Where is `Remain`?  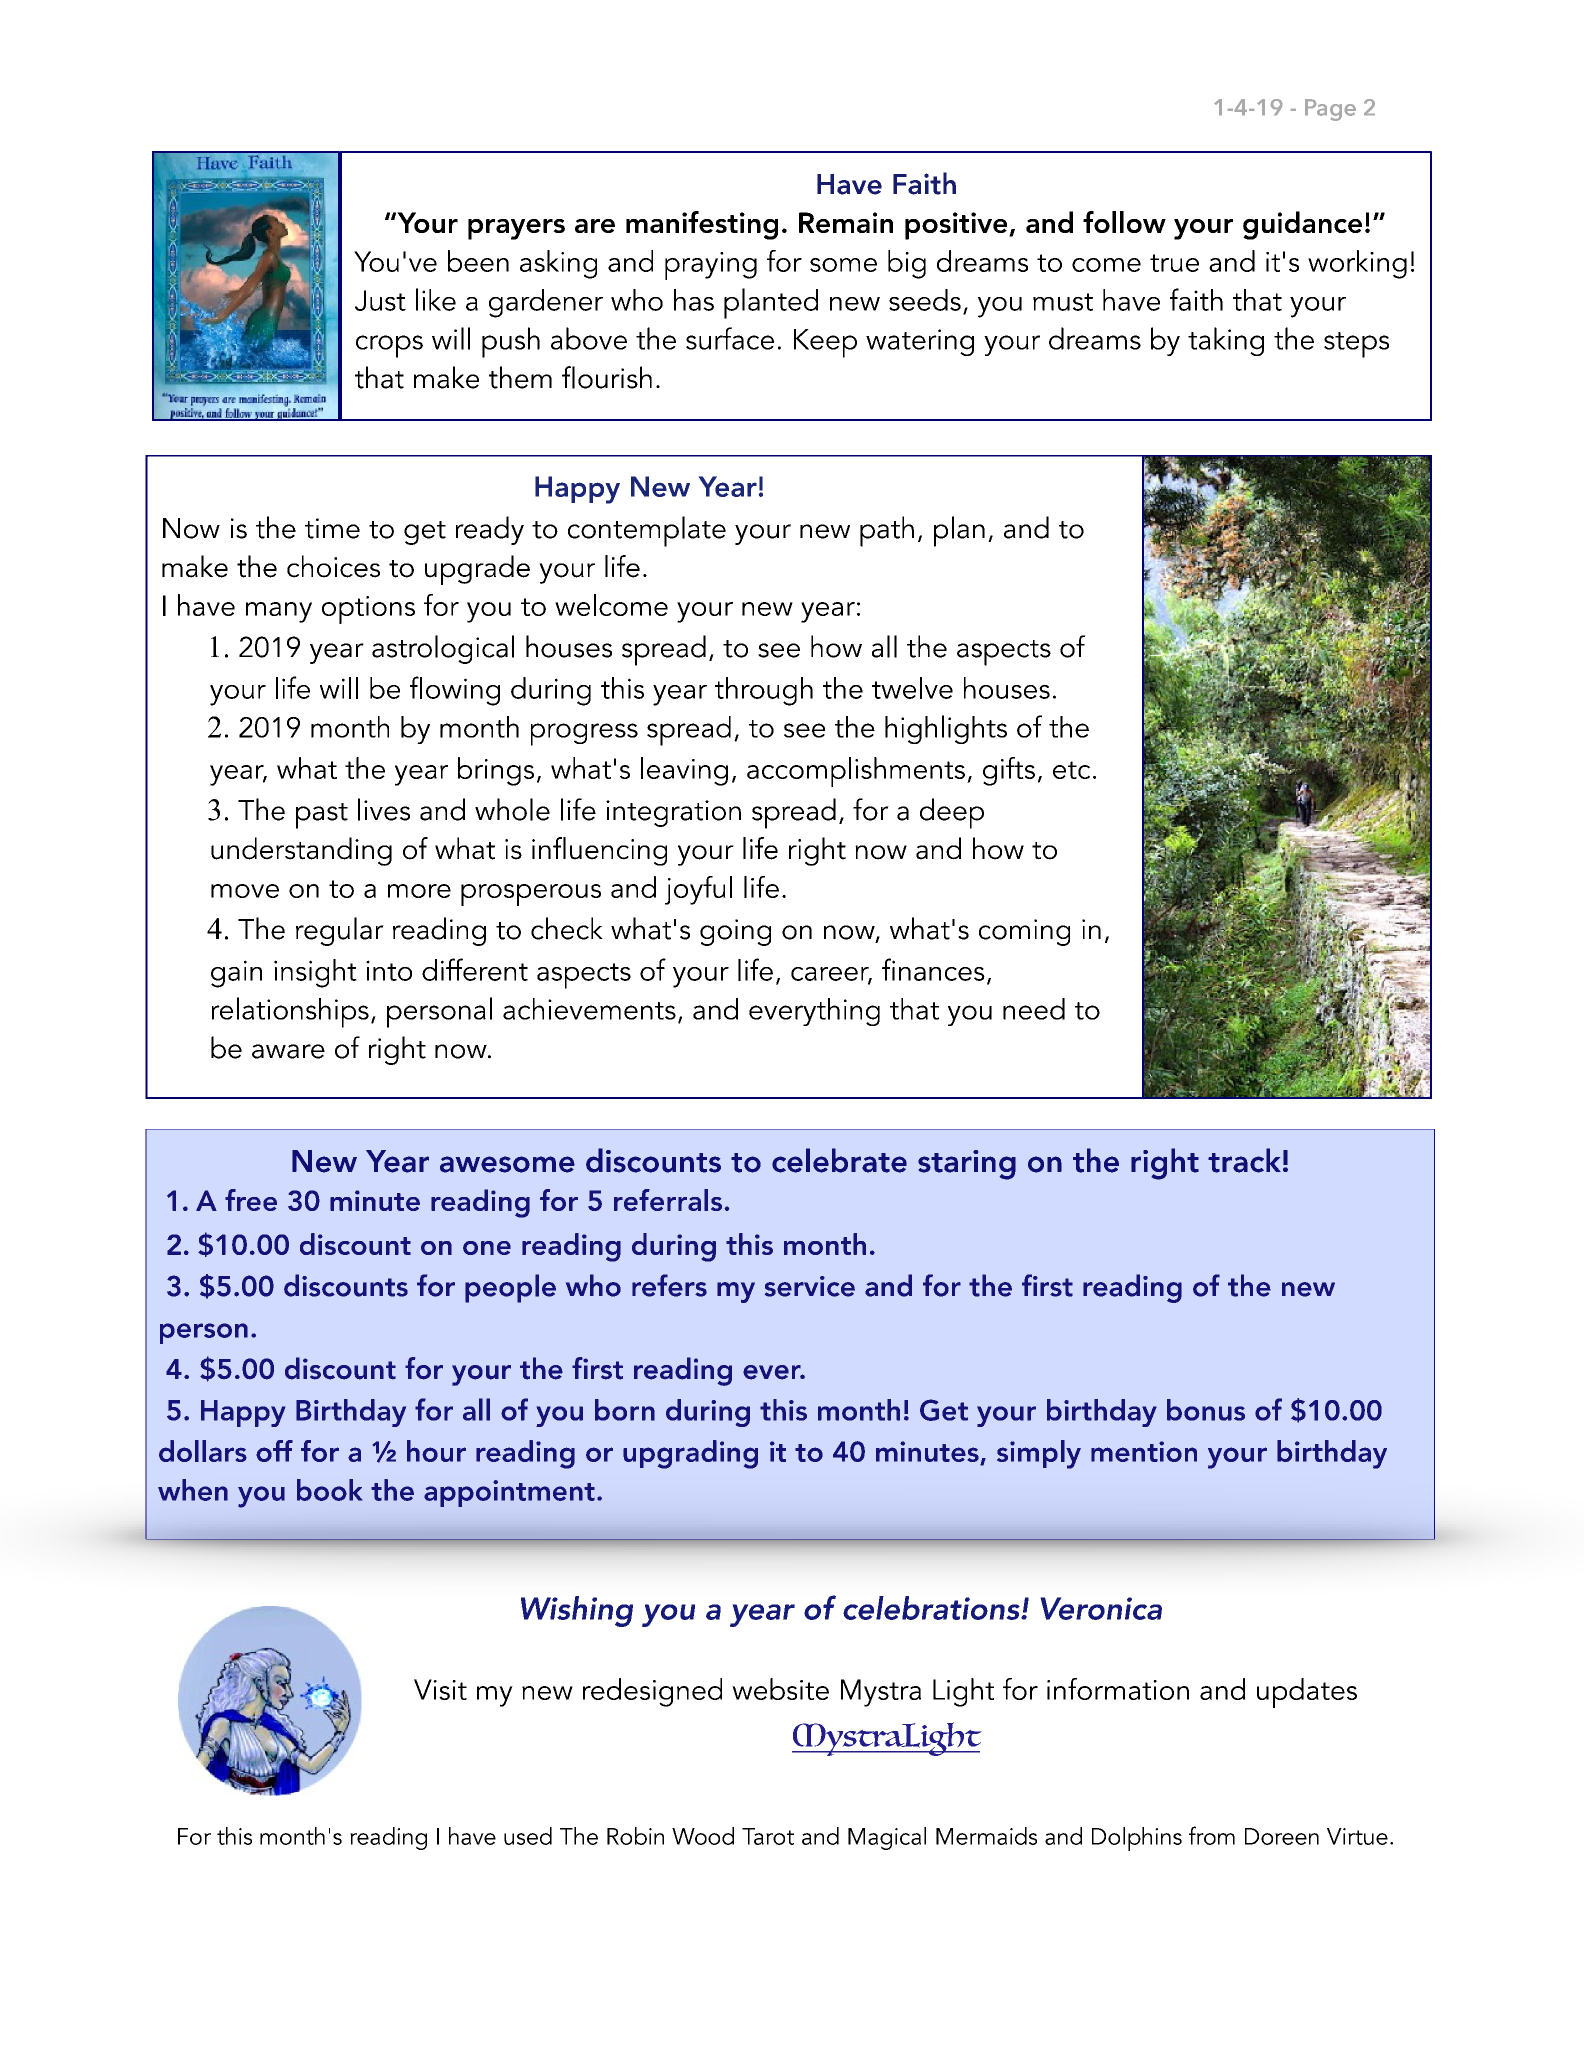
Remain is located at coordinates (846, 222).
